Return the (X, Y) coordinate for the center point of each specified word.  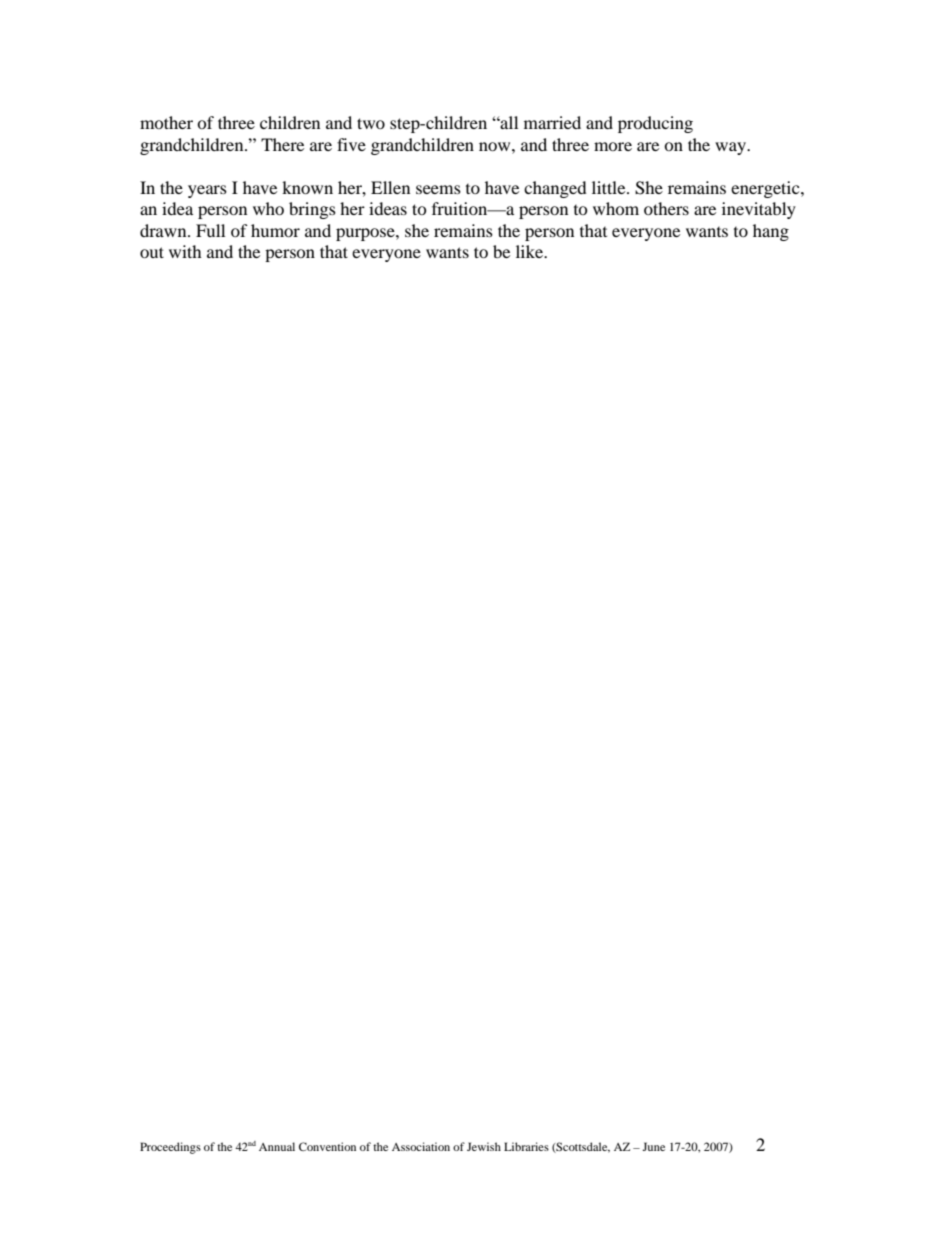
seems (438, 189)
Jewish (484, 1146)
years (207, 191)
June (653, 1146)
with (185, 251)
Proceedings (170, 1148)
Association (421, 1146)
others (666, 208)
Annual (277, 1146)
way (731, 148)
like (531, 251)
